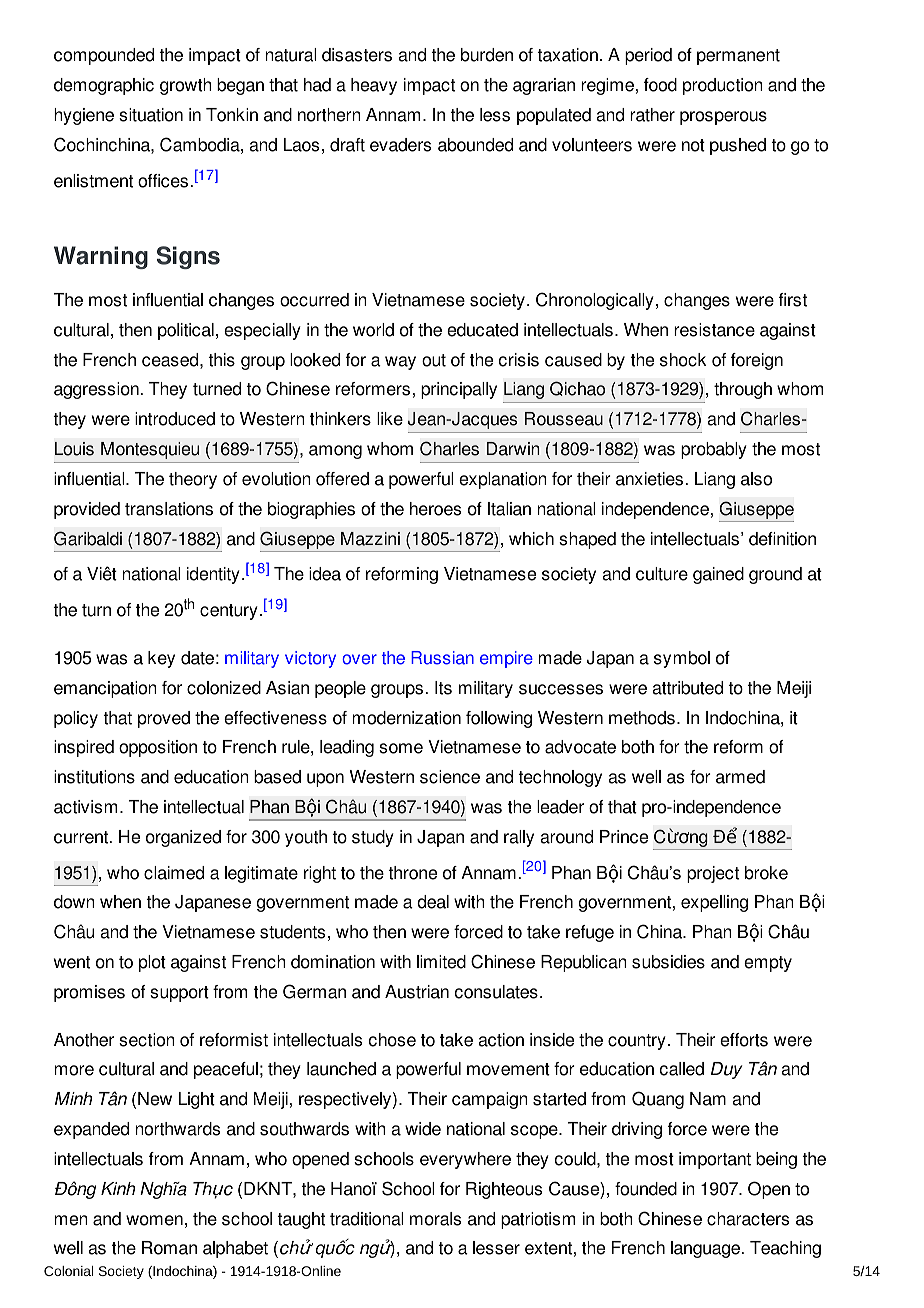  Describe the element at coordinates (442, 658) in the page. I see `Russian` at that location.
